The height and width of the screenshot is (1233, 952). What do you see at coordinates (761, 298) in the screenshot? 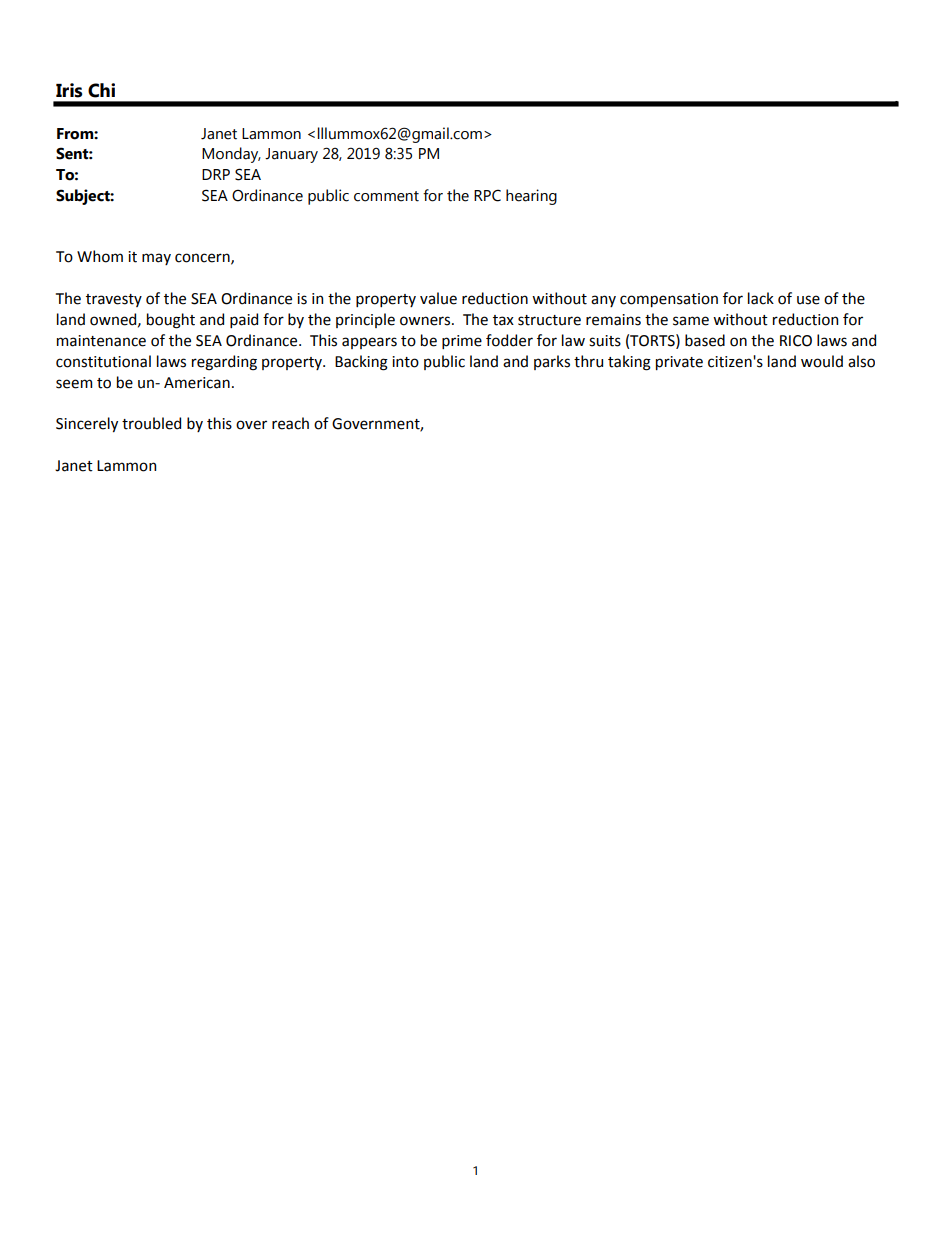
I see `lack` at bounding box center [761, 298].
